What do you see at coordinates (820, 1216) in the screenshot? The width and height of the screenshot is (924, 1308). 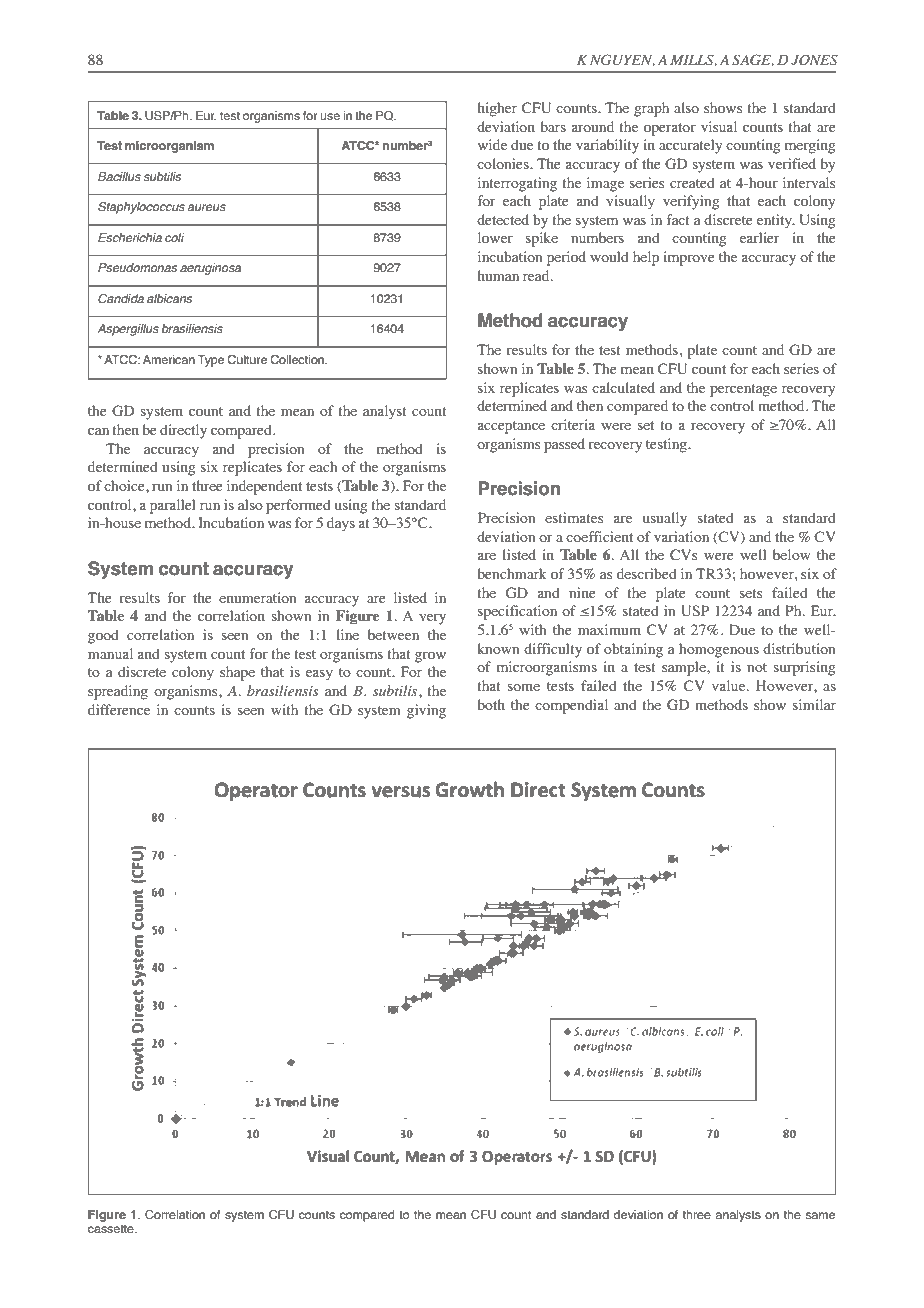 I see `same` at bounding box center [820, 1216].
